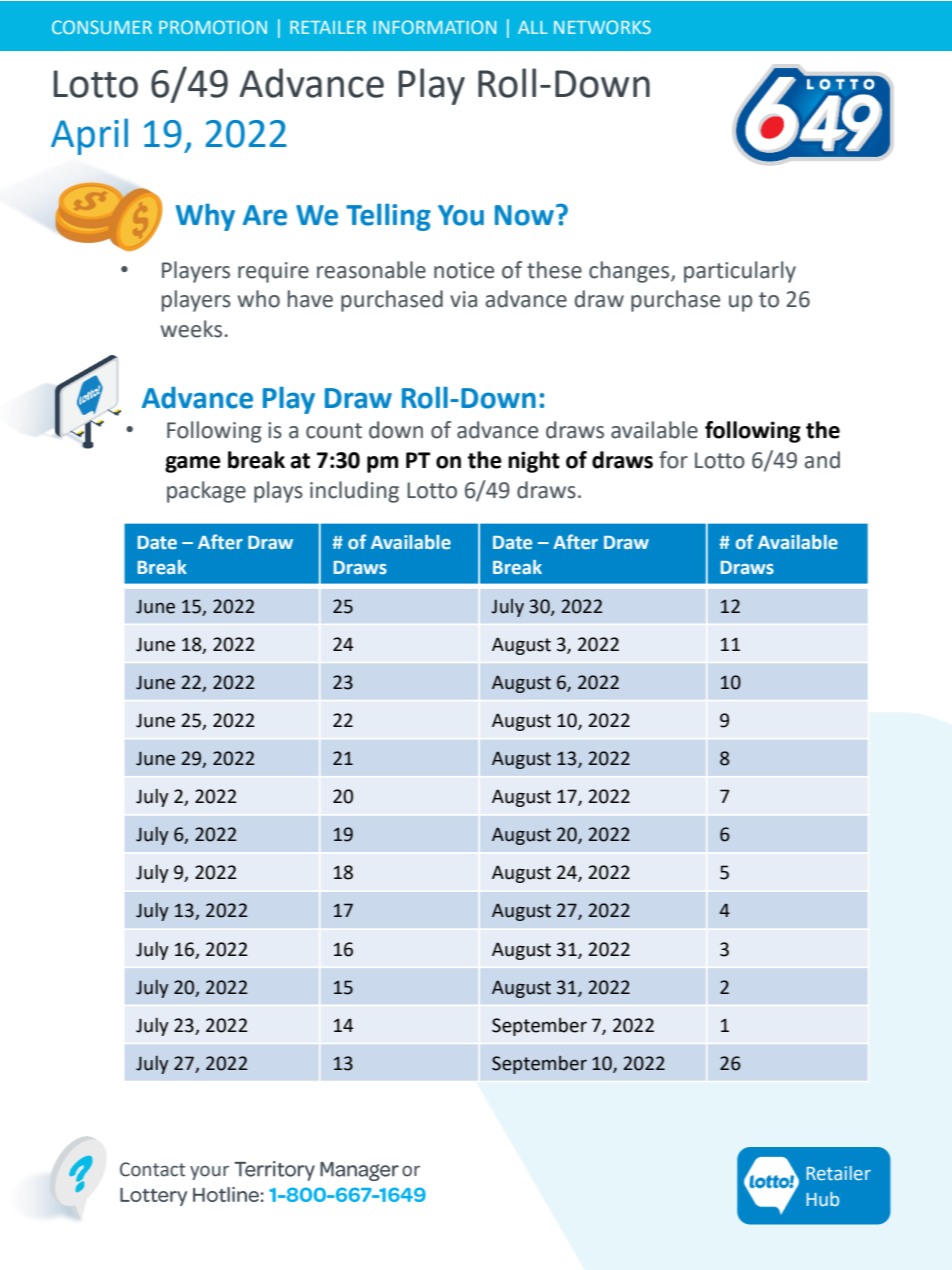  What do you see at coordinates (822, 460) in the page?
I see `and` at bounding box center [822, 460].
